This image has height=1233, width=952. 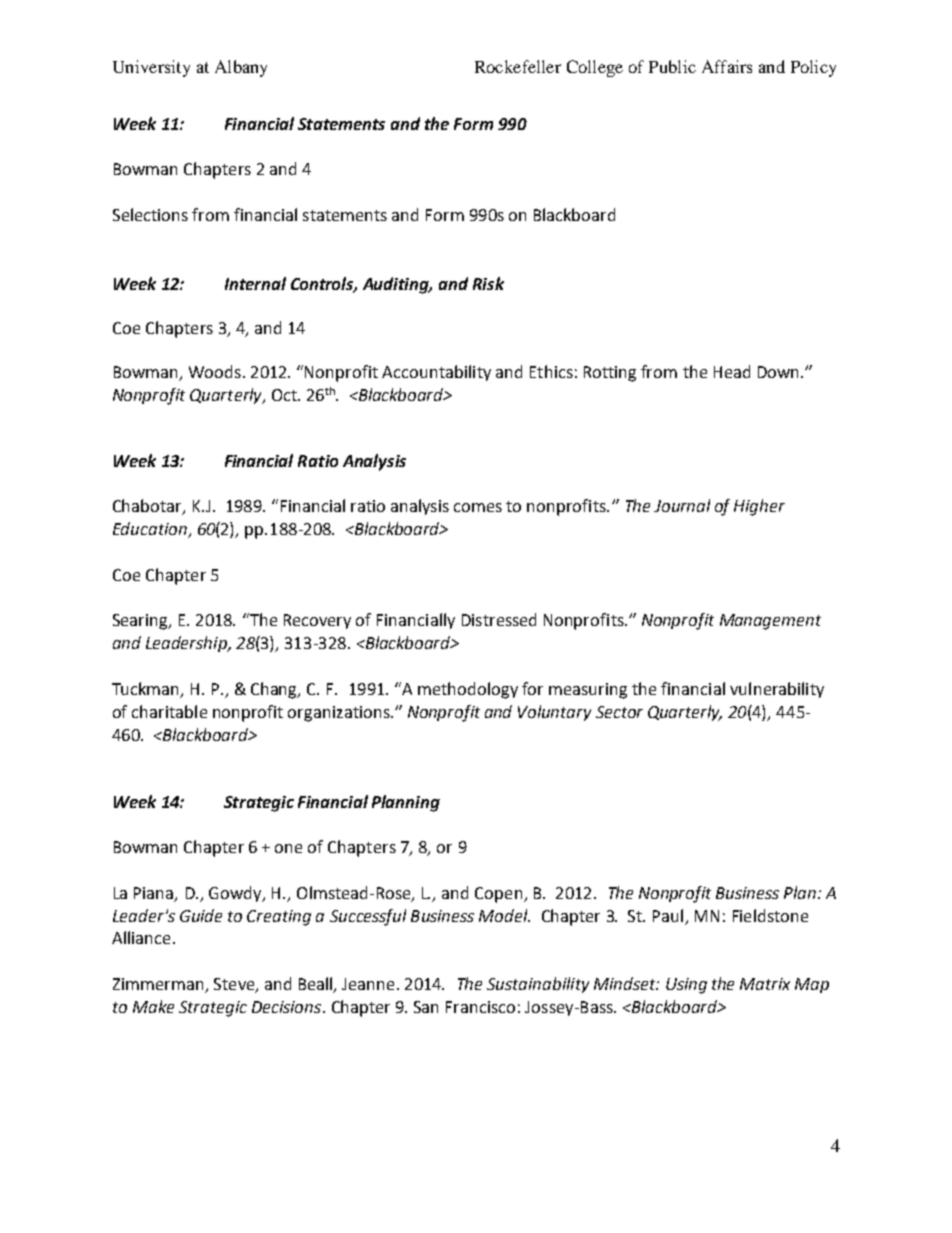 I want to click on Albany, so click(x=241, y=68).
